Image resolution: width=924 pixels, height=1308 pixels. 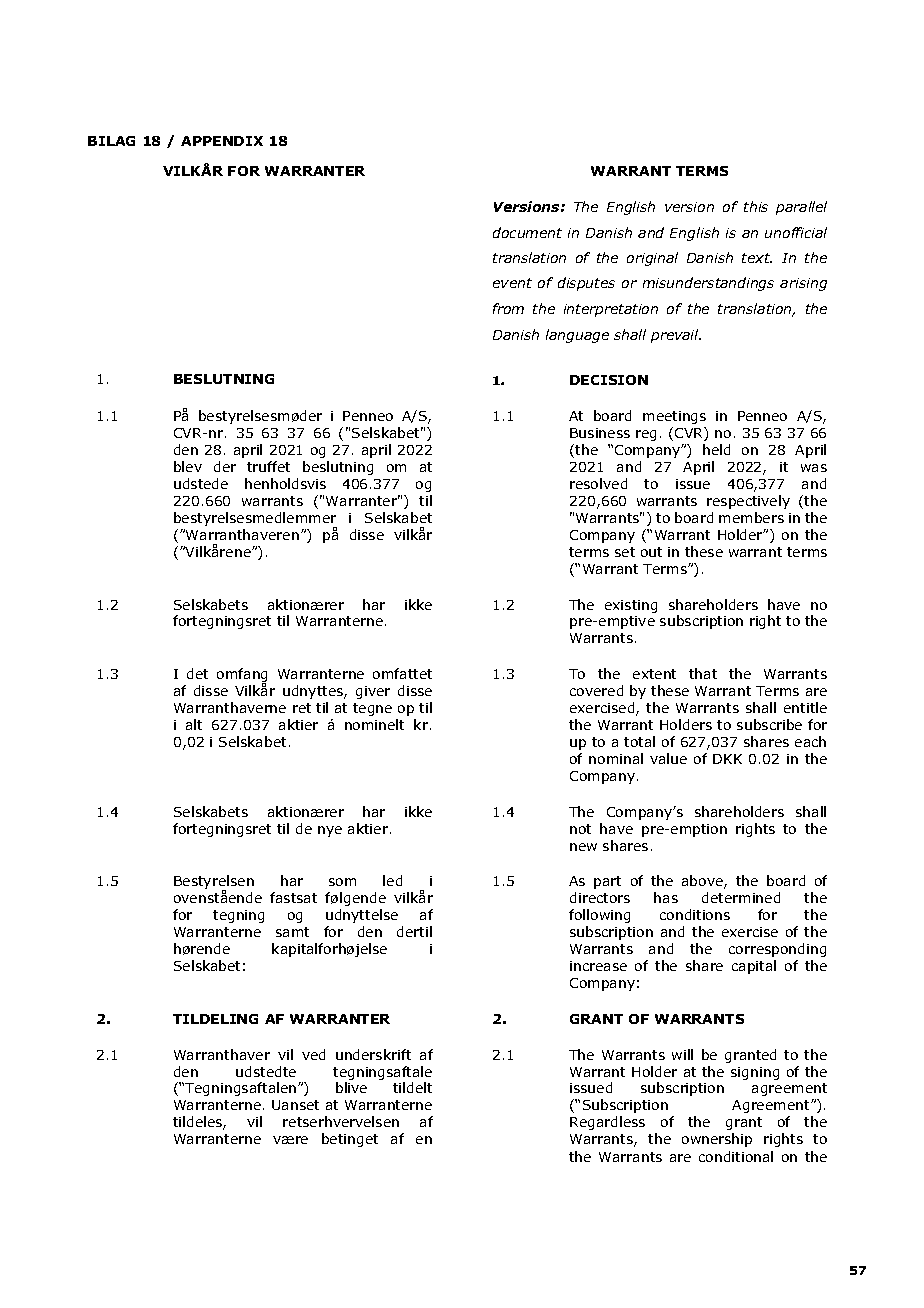 What do you see at coordinates (373, 692) in the screenshot?
I see `giver` at bounding box center [373, 692].
